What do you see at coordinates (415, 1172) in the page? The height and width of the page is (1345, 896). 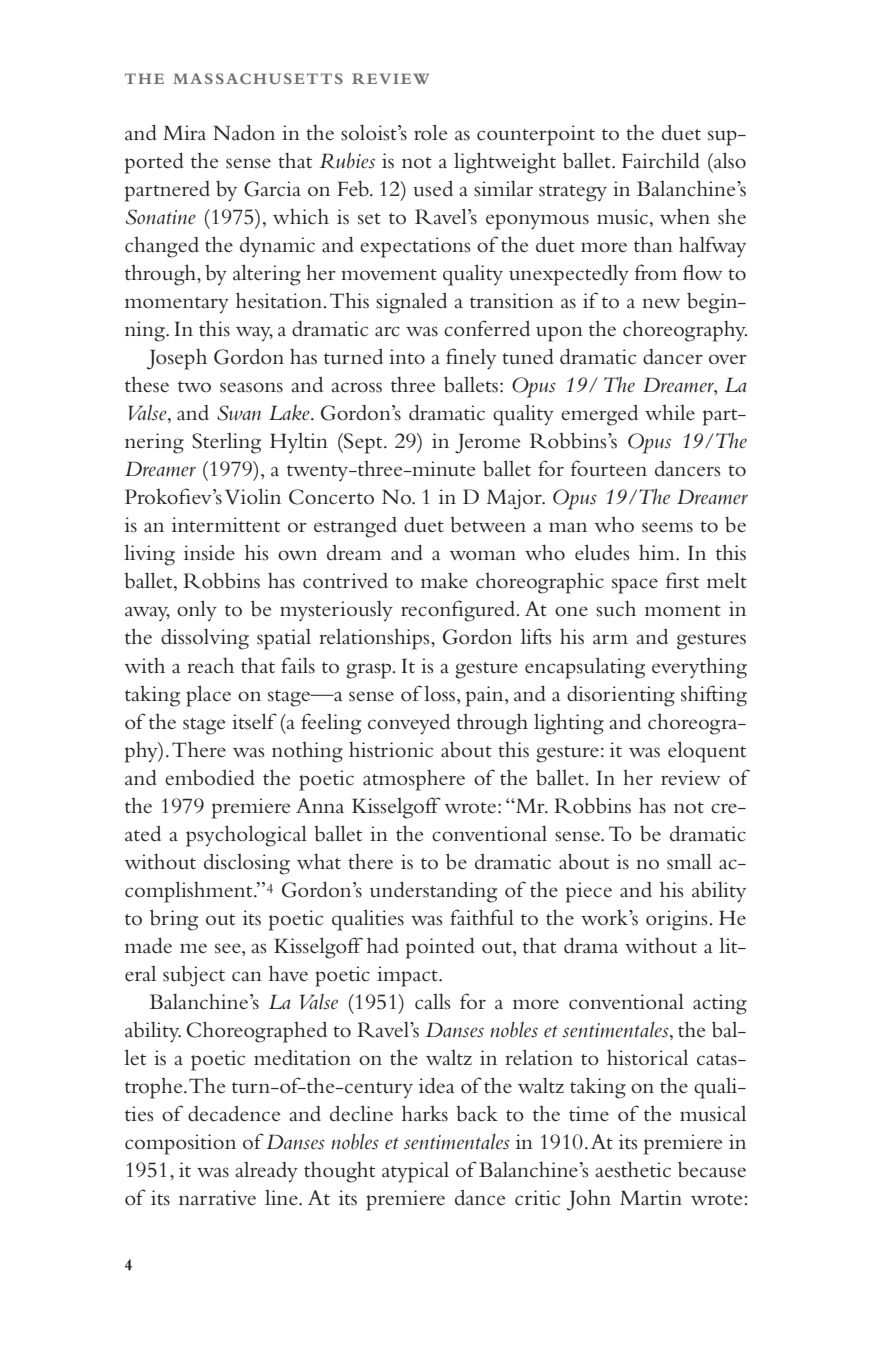 I see `atypical` at bounding box center [415, 1172].
